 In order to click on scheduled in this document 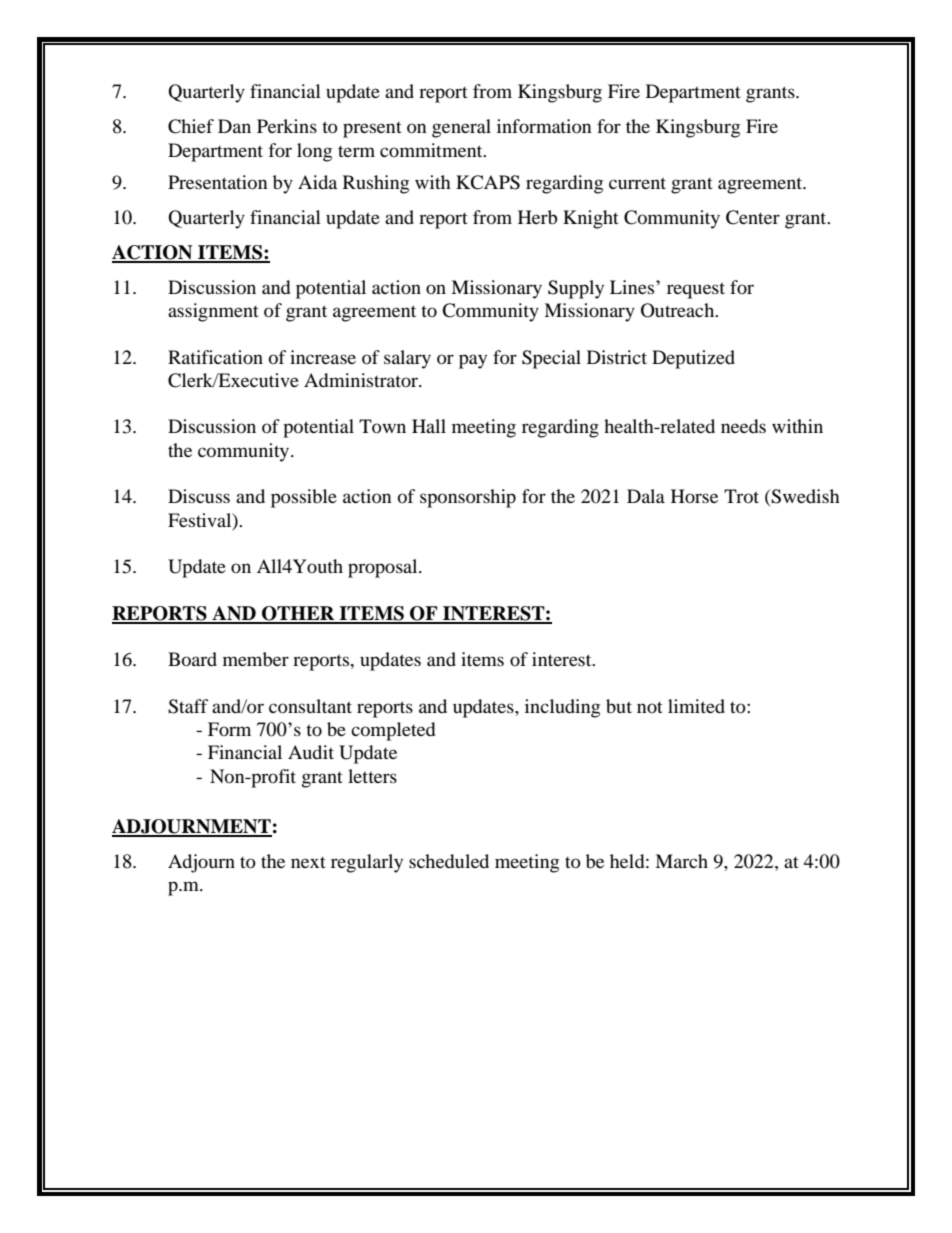, I will do `click(449, 861)`.
